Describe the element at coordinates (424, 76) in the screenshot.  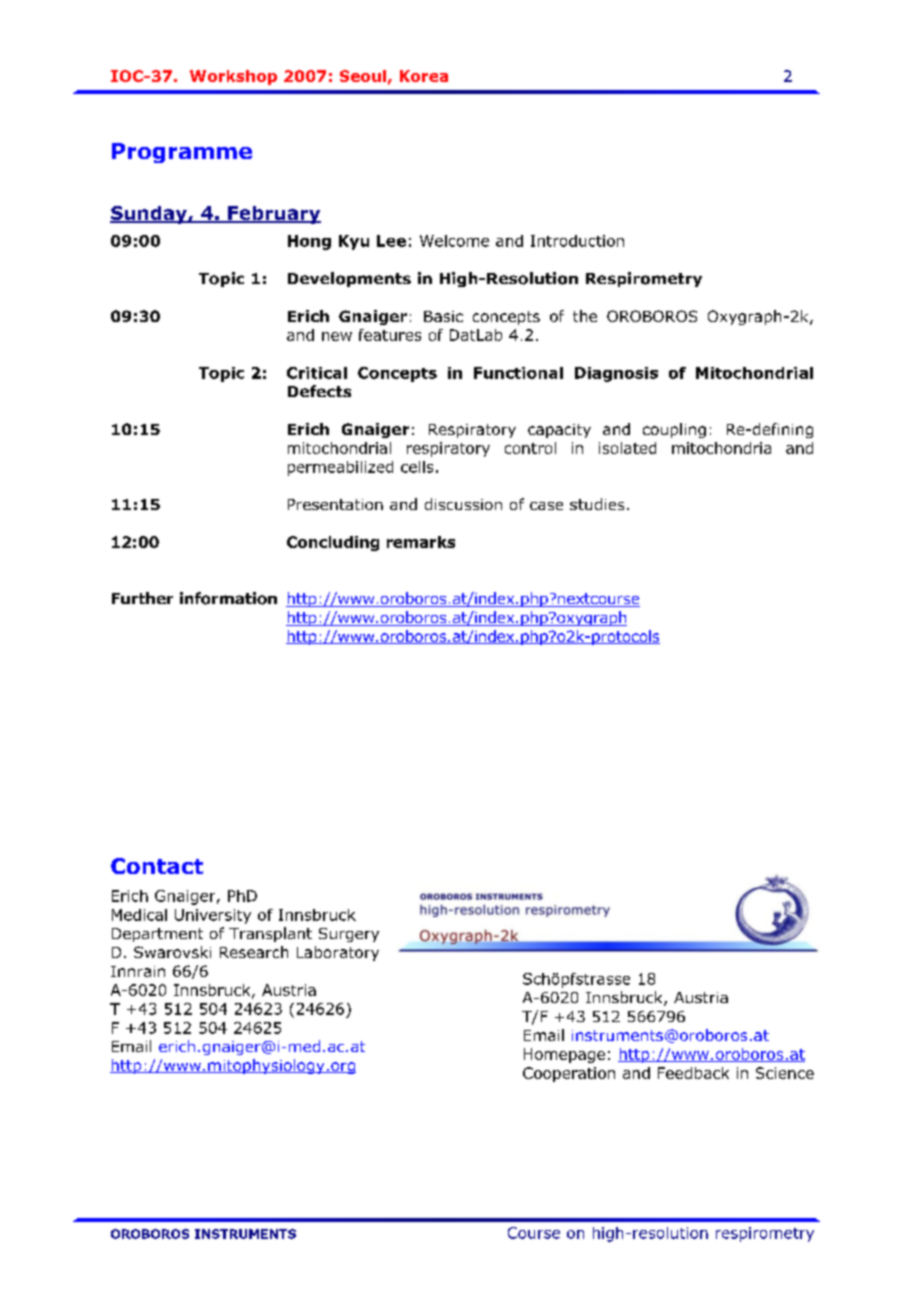
I see `Korea` at that location.
